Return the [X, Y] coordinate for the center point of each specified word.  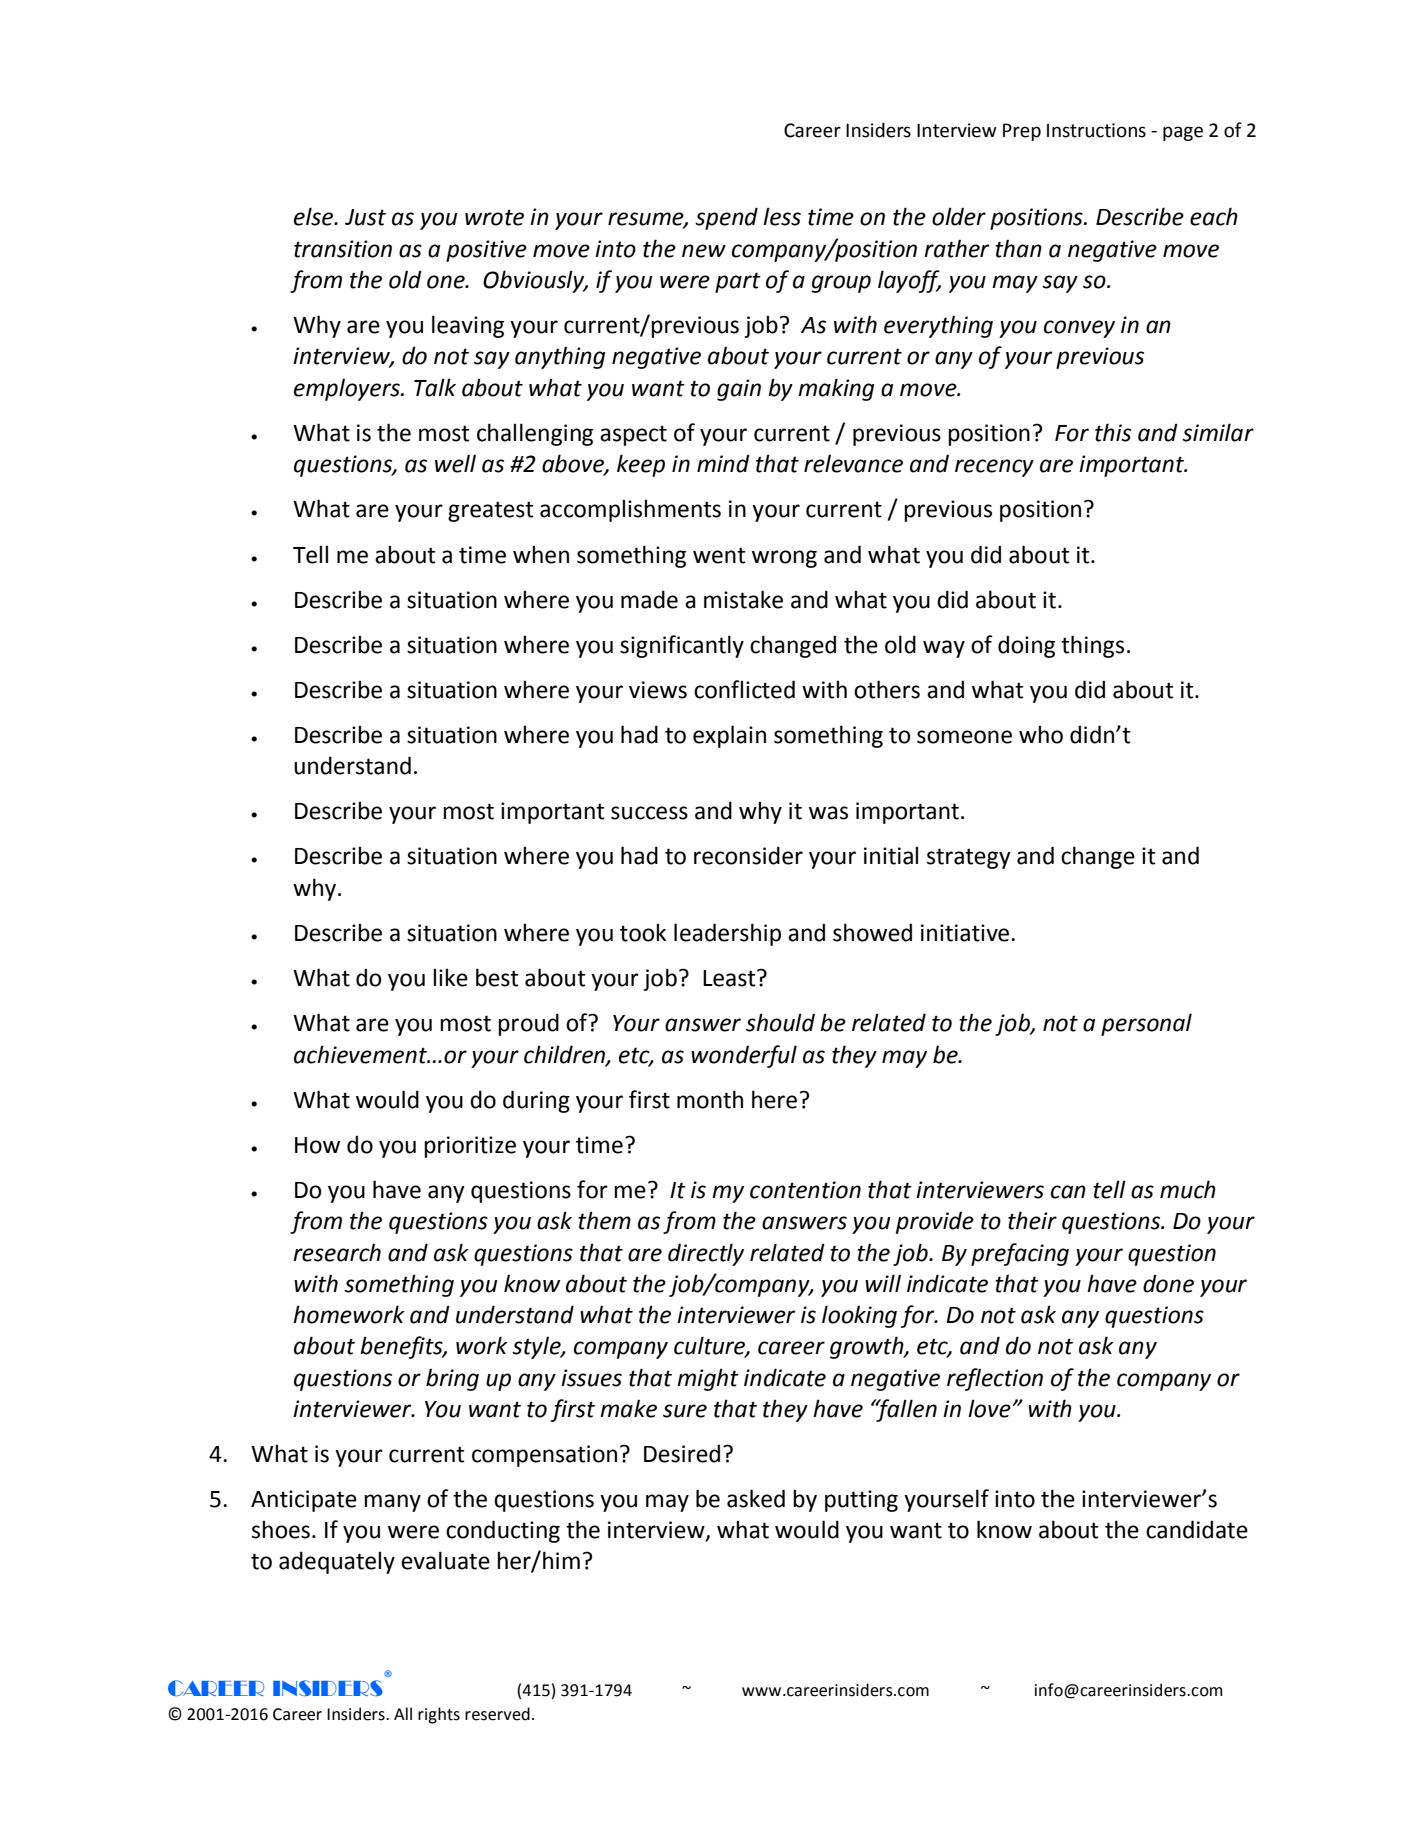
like [450, 977]
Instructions [1096, 130]
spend [726, 218]
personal [1146, 1024]
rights [439, 1715]
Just [365, 217]
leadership [727, 934]
